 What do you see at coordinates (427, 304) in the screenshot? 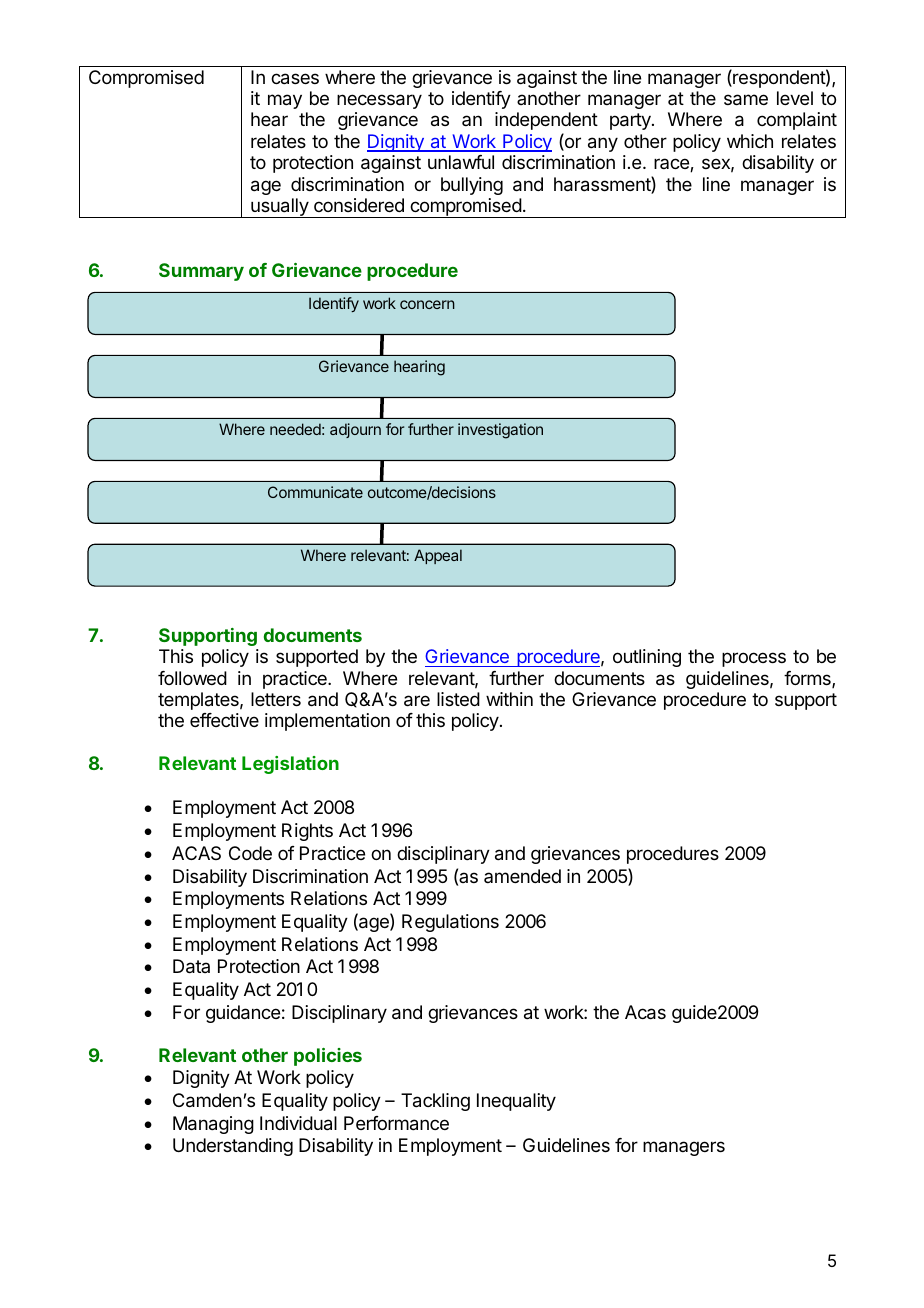
I see `concern` at bounding box center [427, 304].
